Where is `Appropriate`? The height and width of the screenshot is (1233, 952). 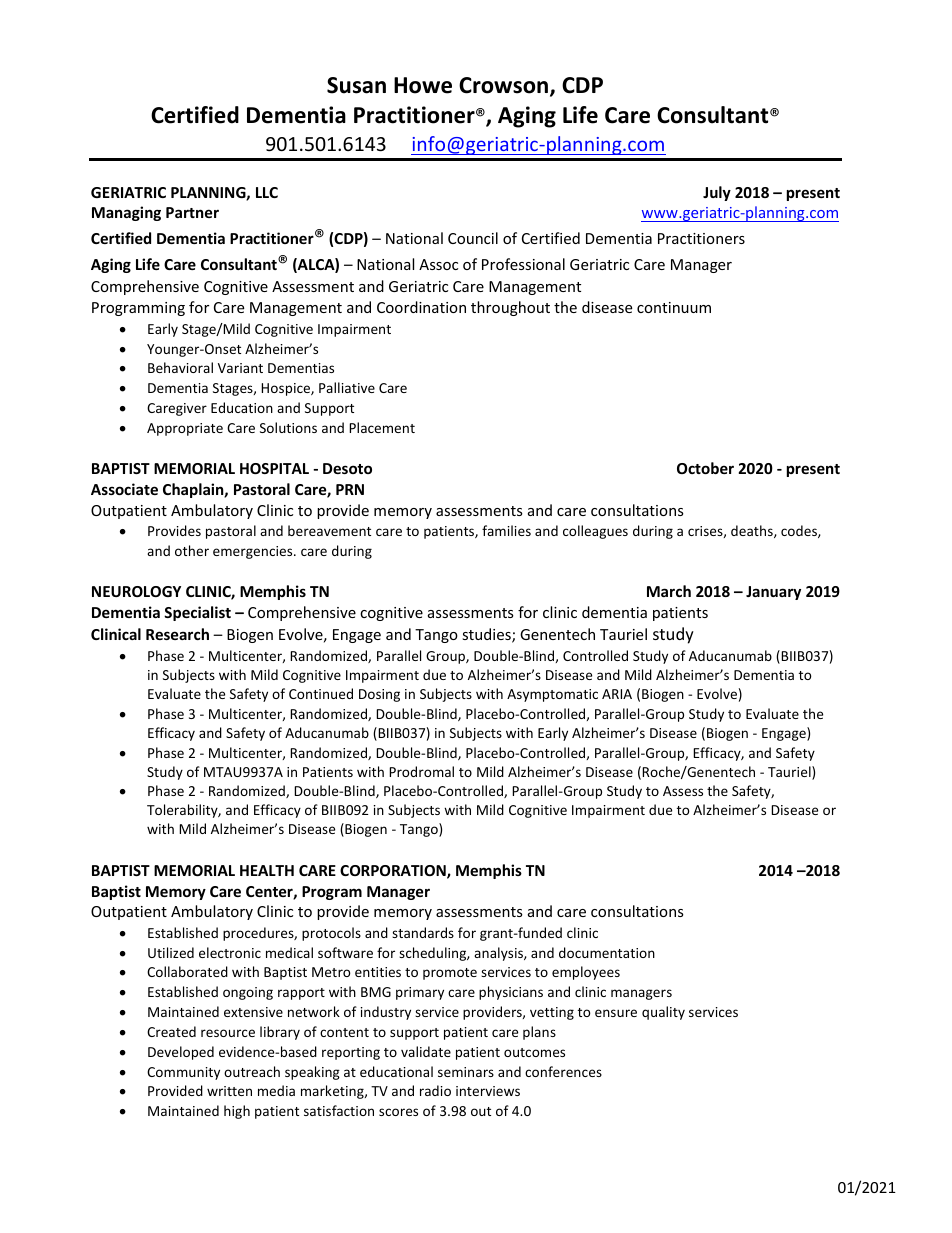
Appropriate is located at coordinates (185, 429).
